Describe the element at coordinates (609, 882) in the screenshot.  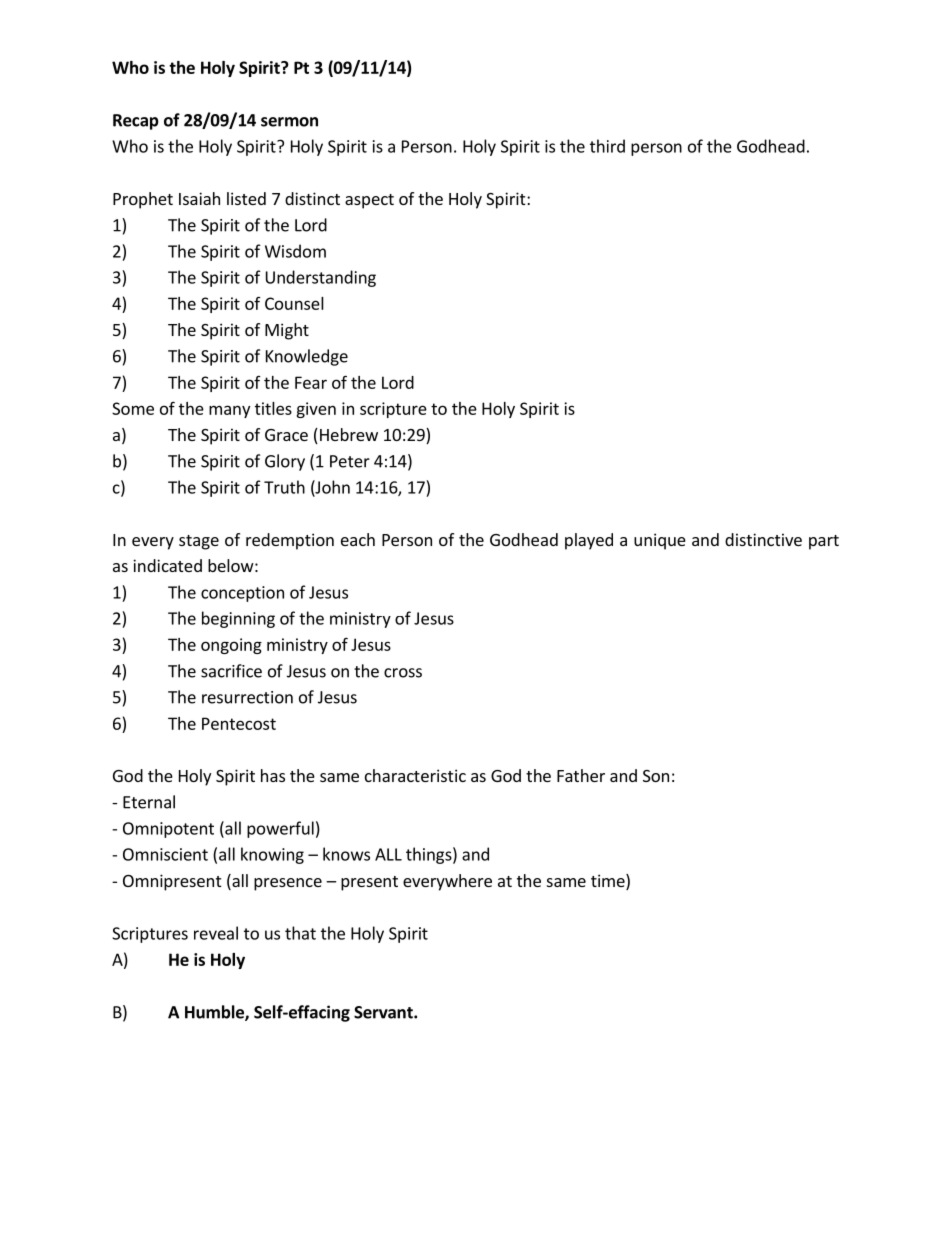
I see `time` at that location.
